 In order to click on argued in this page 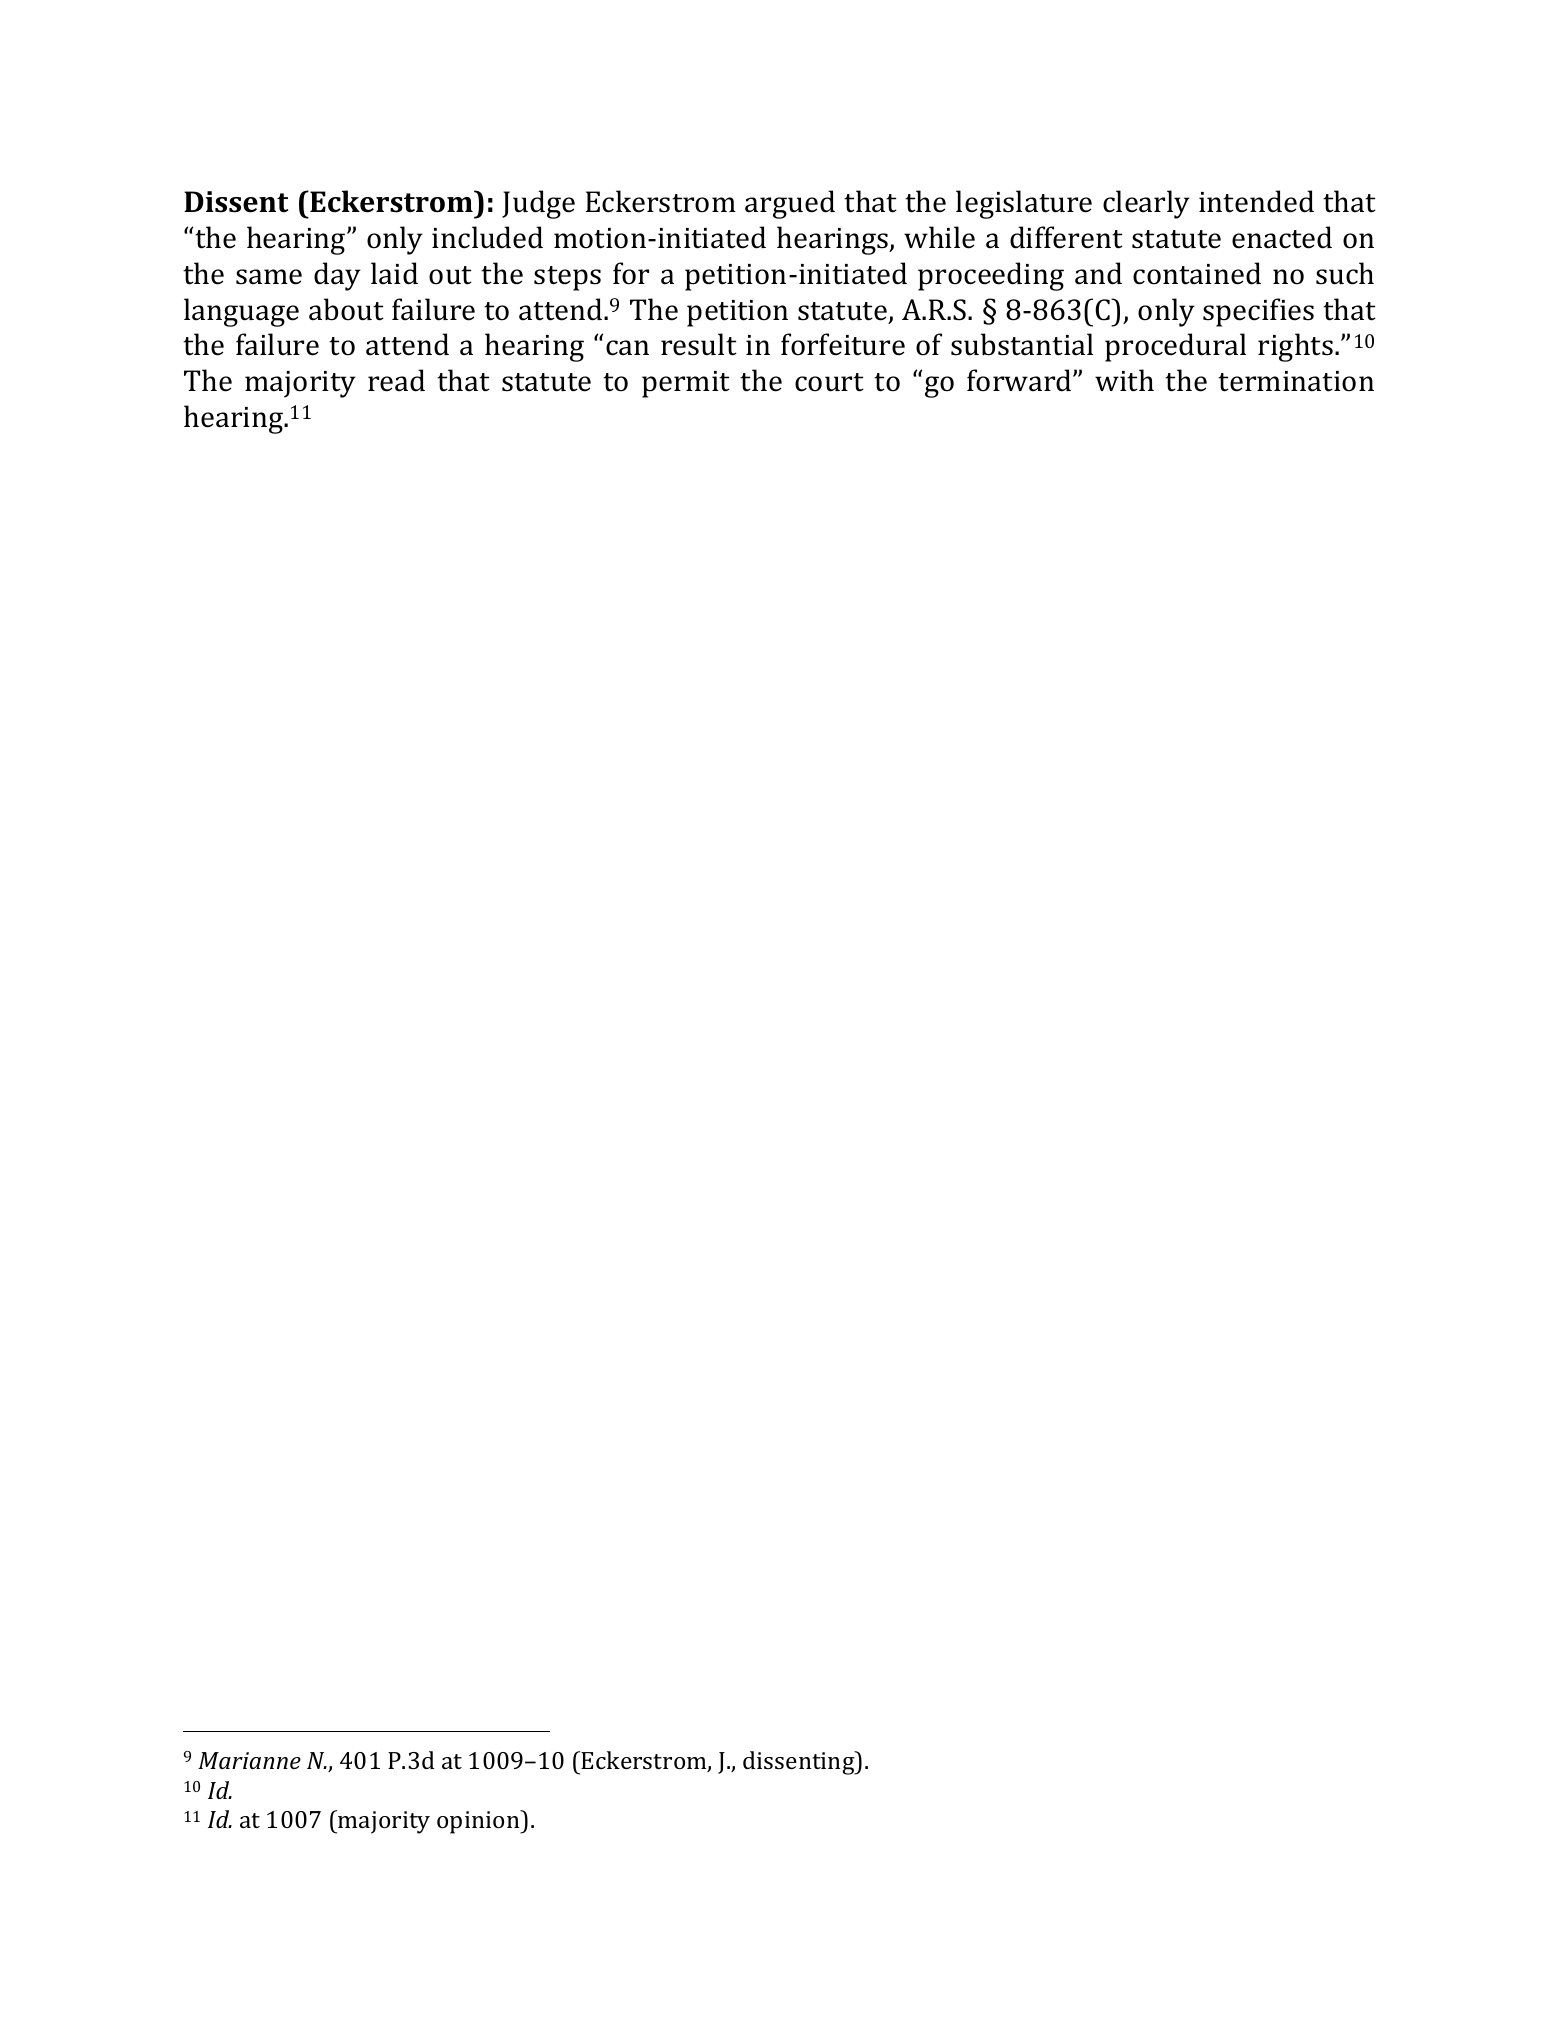, I will do `click(790, 204)`.
